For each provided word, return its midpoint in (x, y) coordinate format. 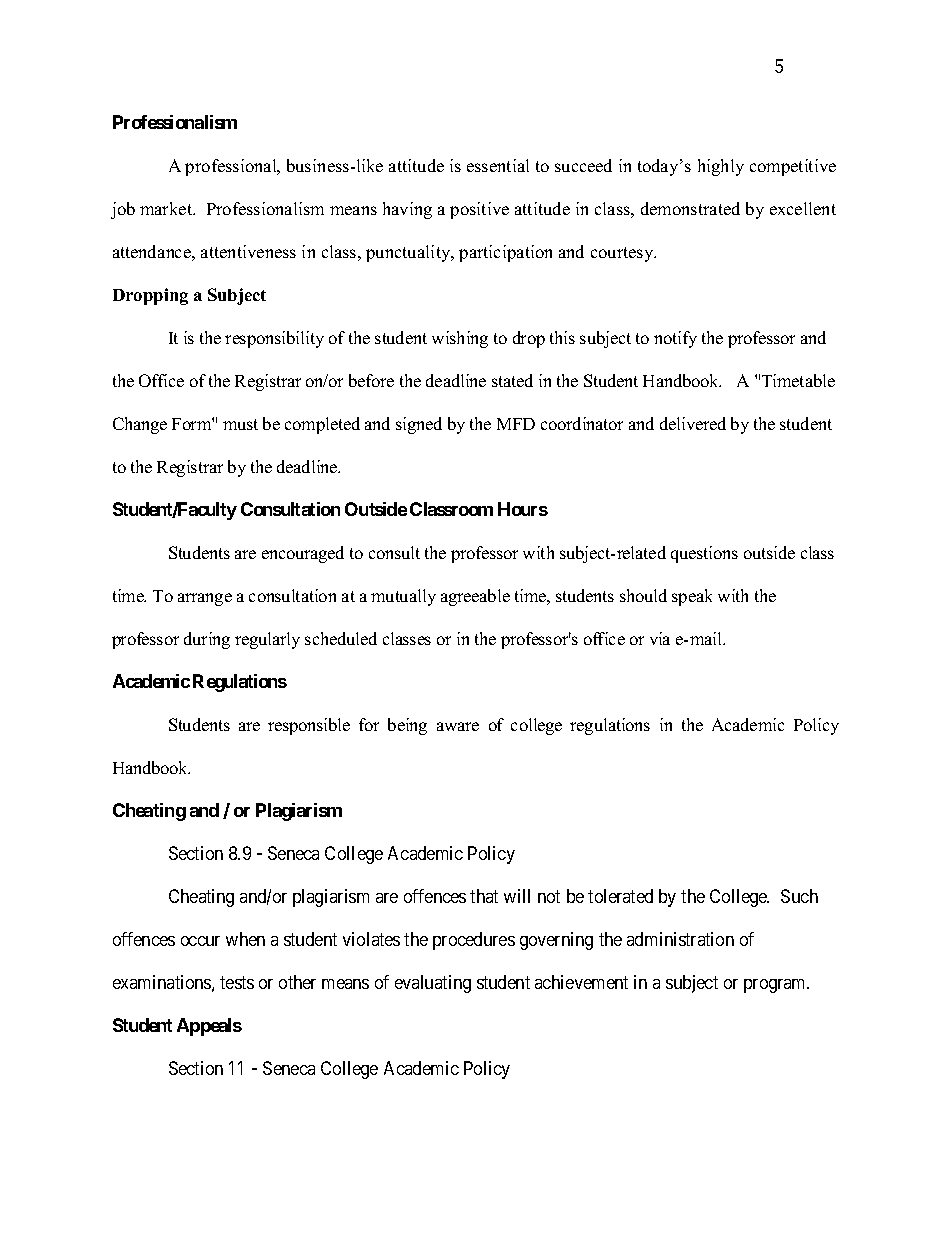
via (660, 638)
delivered (693, 423)
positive (479, 210)
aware (458, 726)
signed (419, 425)
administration (680, 939)
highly (721, 167)
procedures (474, 941)
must (240, 424)
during (207, 640)
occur (200, 941)
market (167, 208)
